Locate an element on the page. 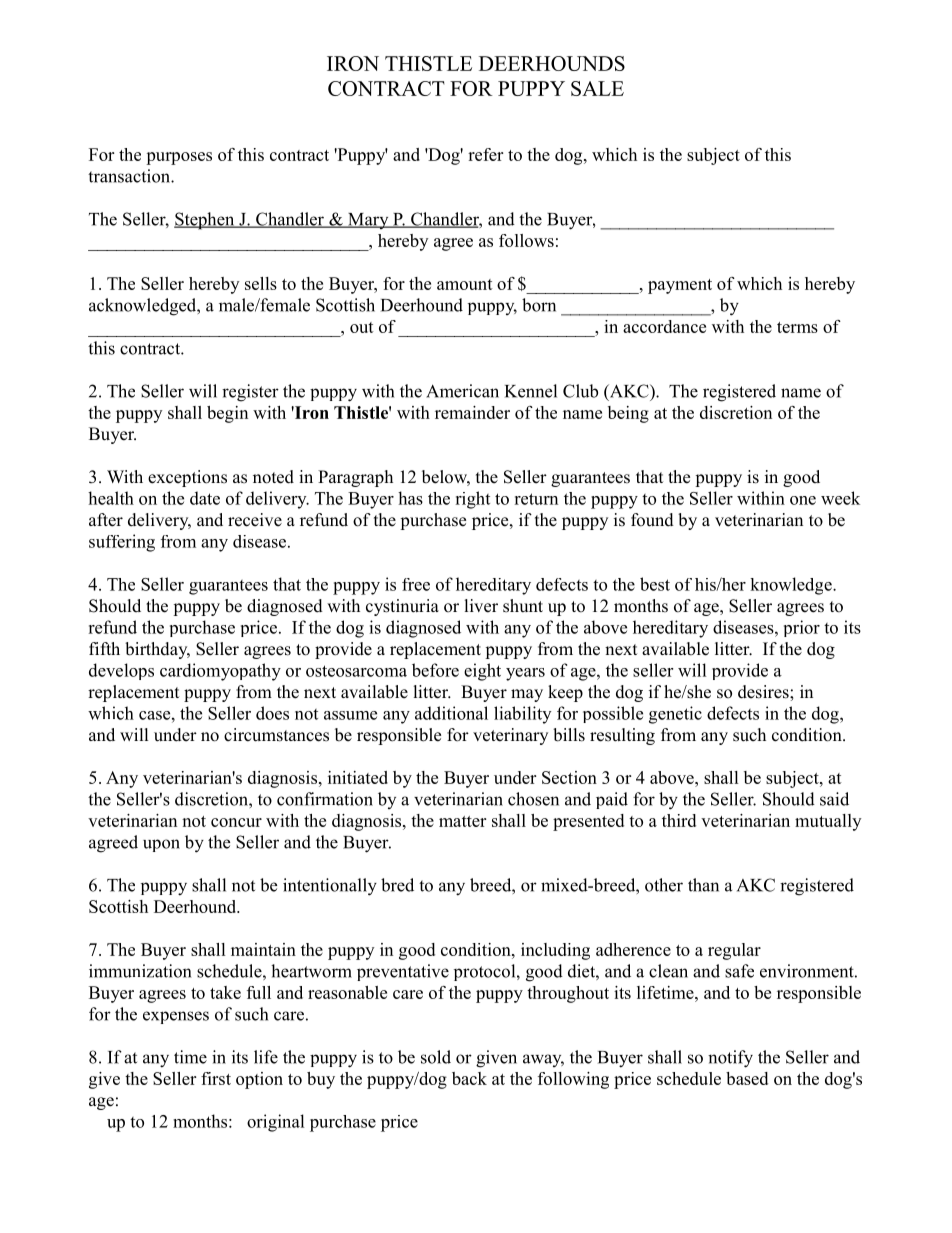 This image has width=952, height=1233. first is located at coordinates (216, 1078).
